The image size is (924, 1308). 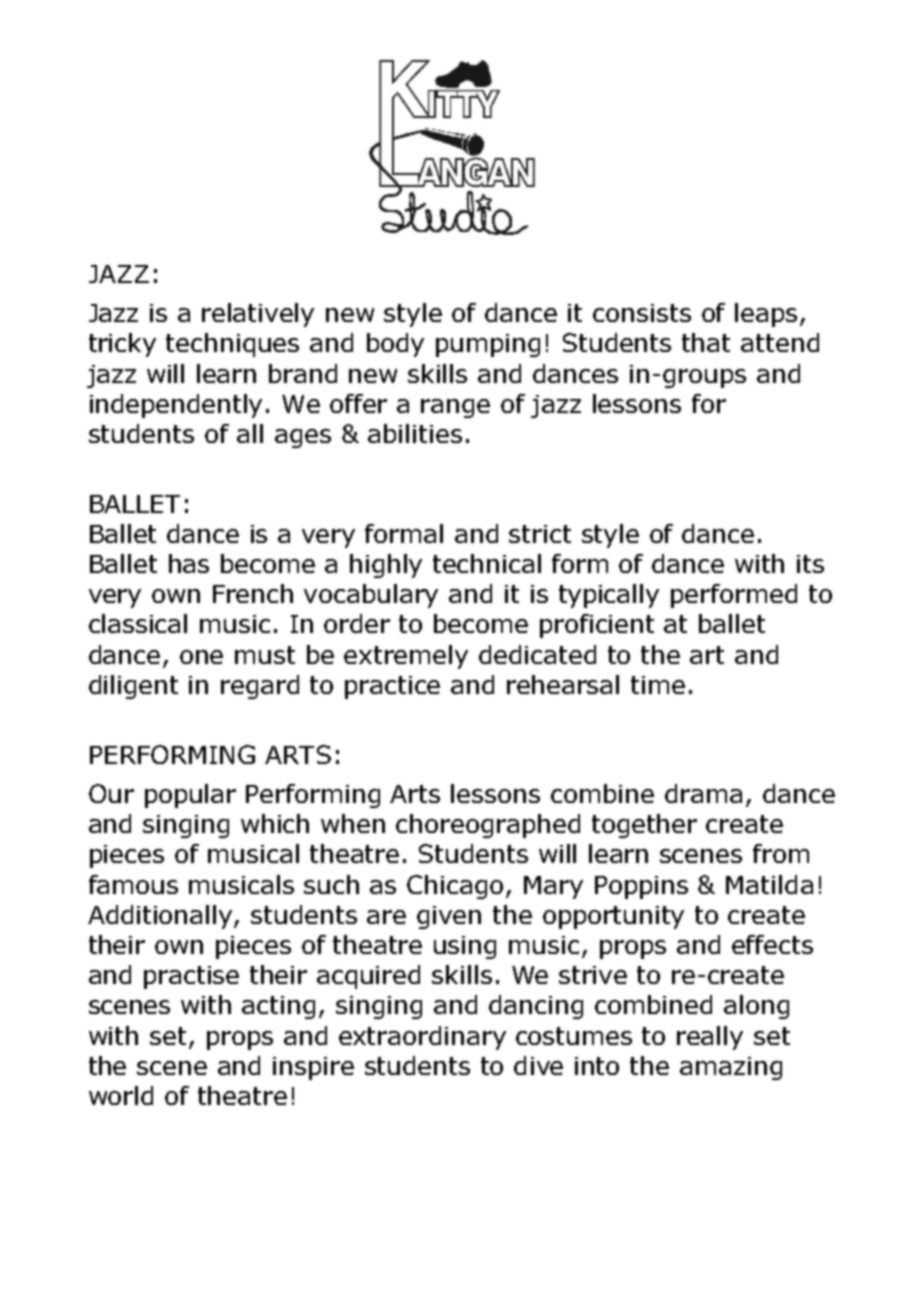 What do you see at coordinates (706, 342) in the screenshot?
I see `that` at bounding box center [706, 342].
